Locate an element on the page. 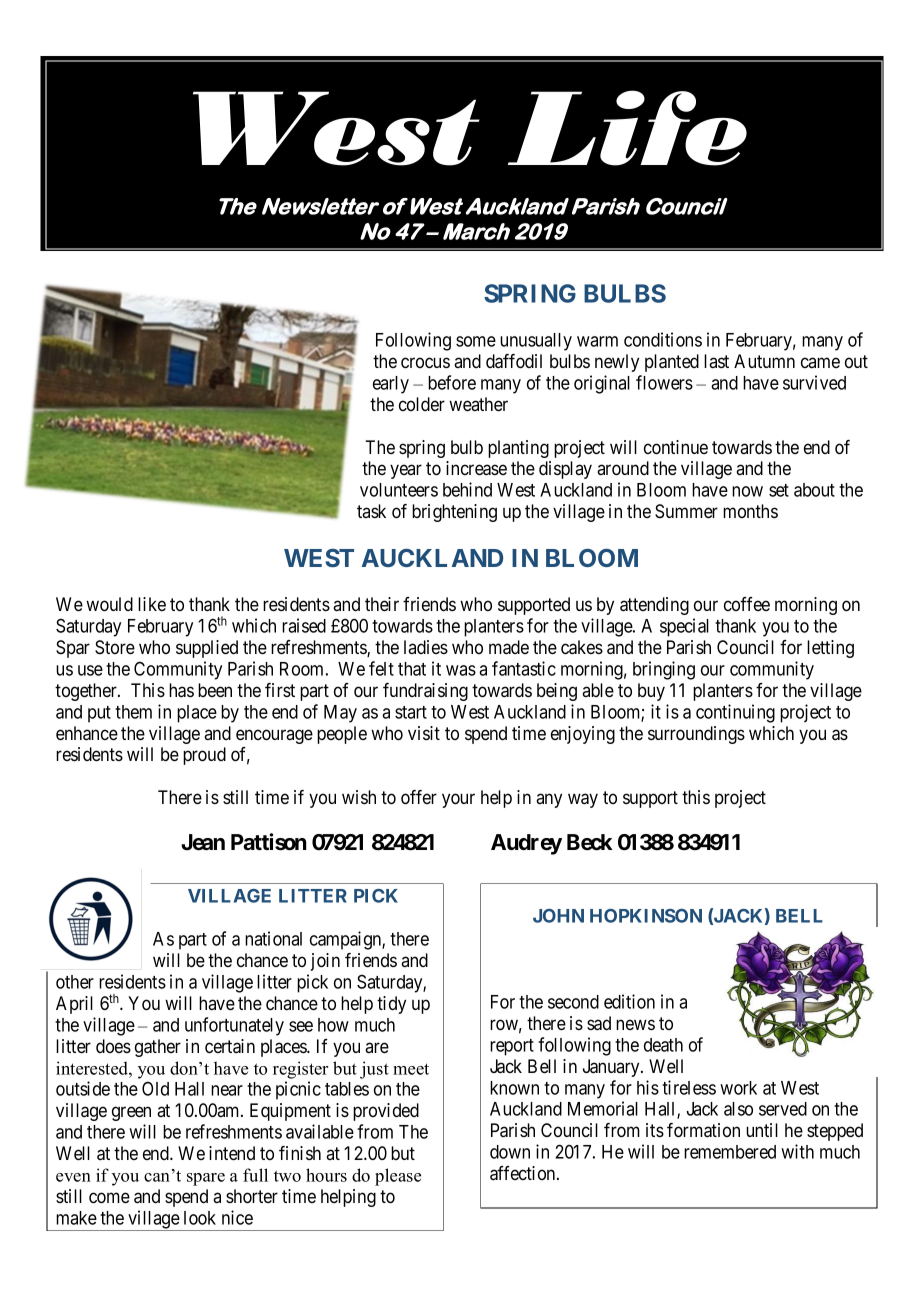  conditions is located at coordinates (663, 339).
